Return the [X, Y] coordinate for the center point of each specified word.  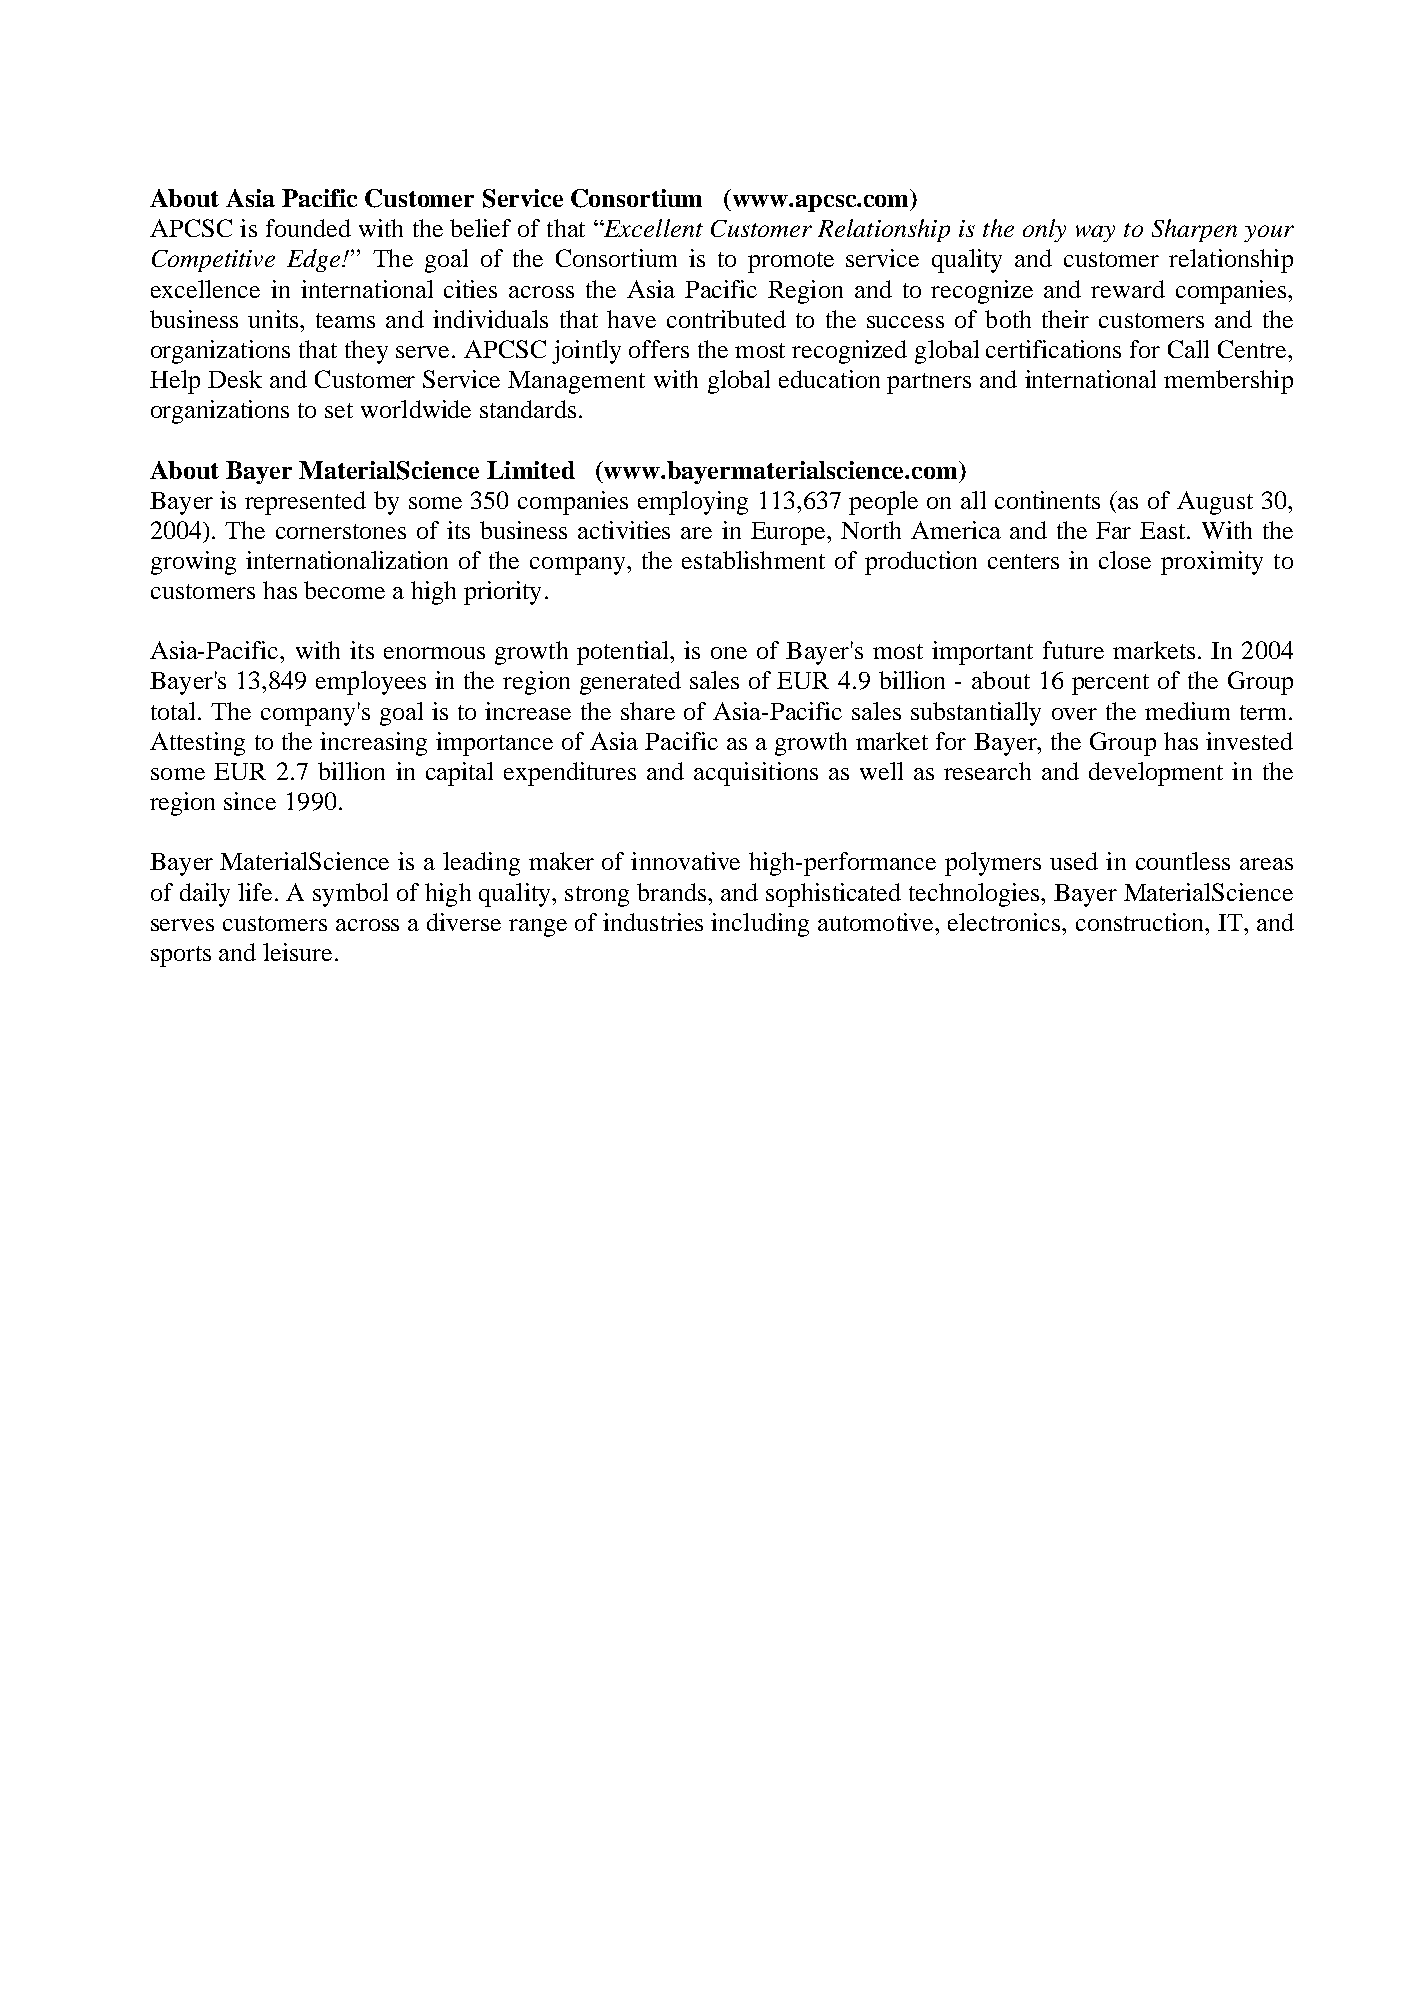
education [829, 379]
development [1156, 774]
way [1095, 233]
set [339, 410]
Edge [315, 260]
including [760, 925]
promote [791, 262]
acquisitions [756, 774]
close [1125, 560]
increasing [373, 744]
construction [1141, 922]
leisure [299, 952]
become [344, 590]
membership [1228, 382]
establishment [753, 560]
